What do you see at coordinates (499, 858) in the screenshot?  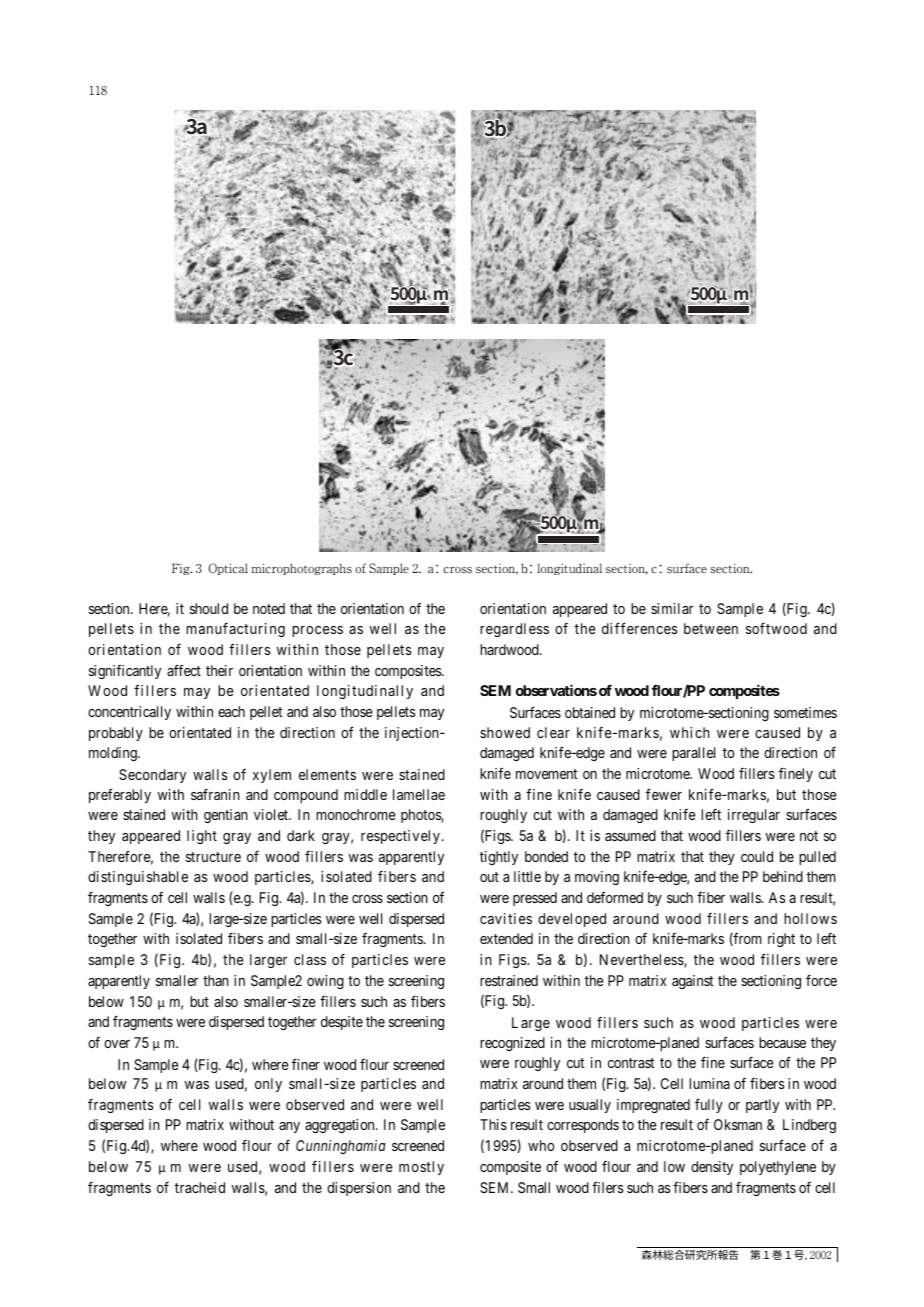 I see `tightly` at bounding box center [499, 858].
